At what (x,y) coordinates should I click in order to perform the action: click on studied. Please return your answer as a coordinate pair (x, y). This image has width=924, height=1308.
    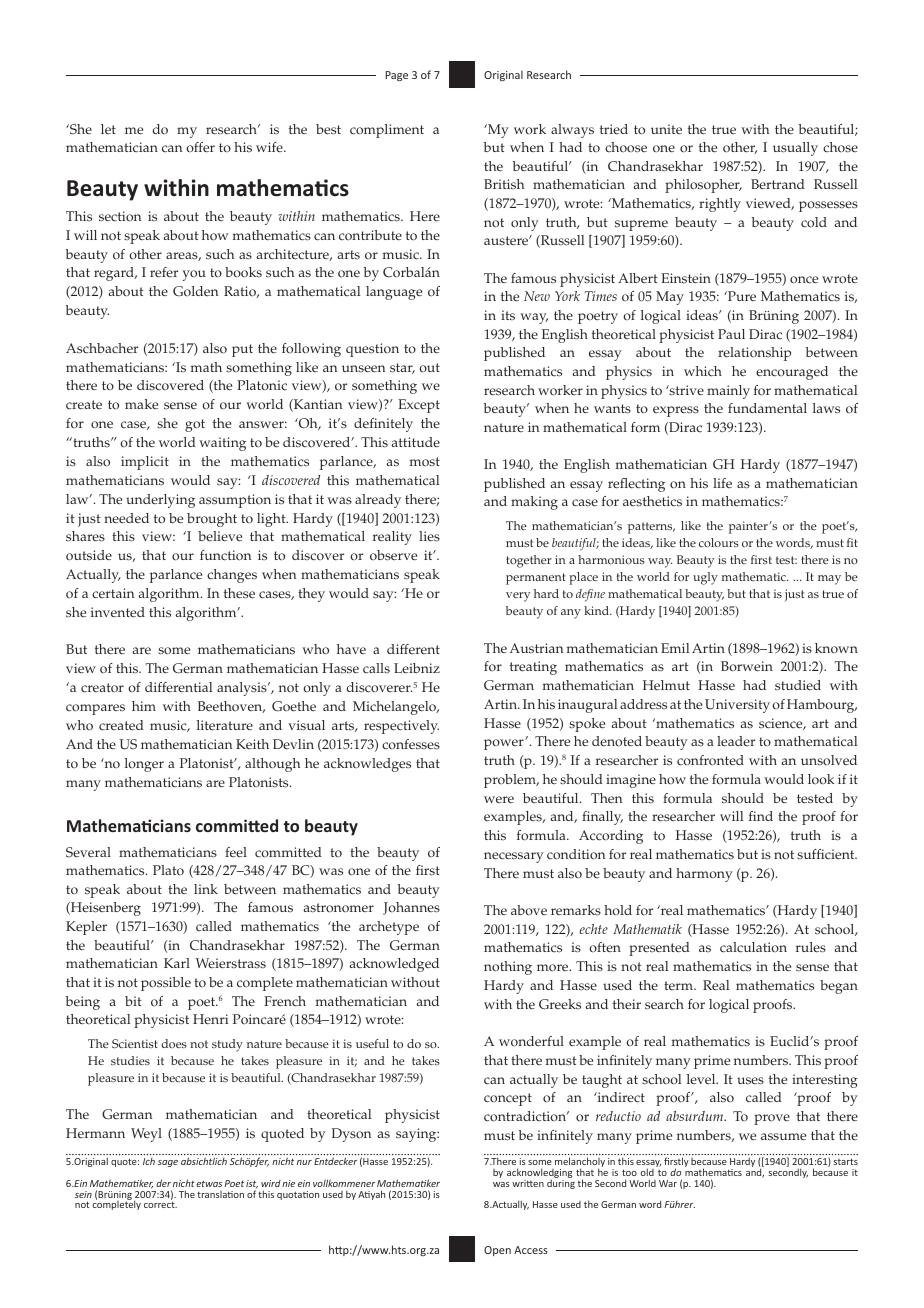
    Looking at the image, I should click on (798, 685).
